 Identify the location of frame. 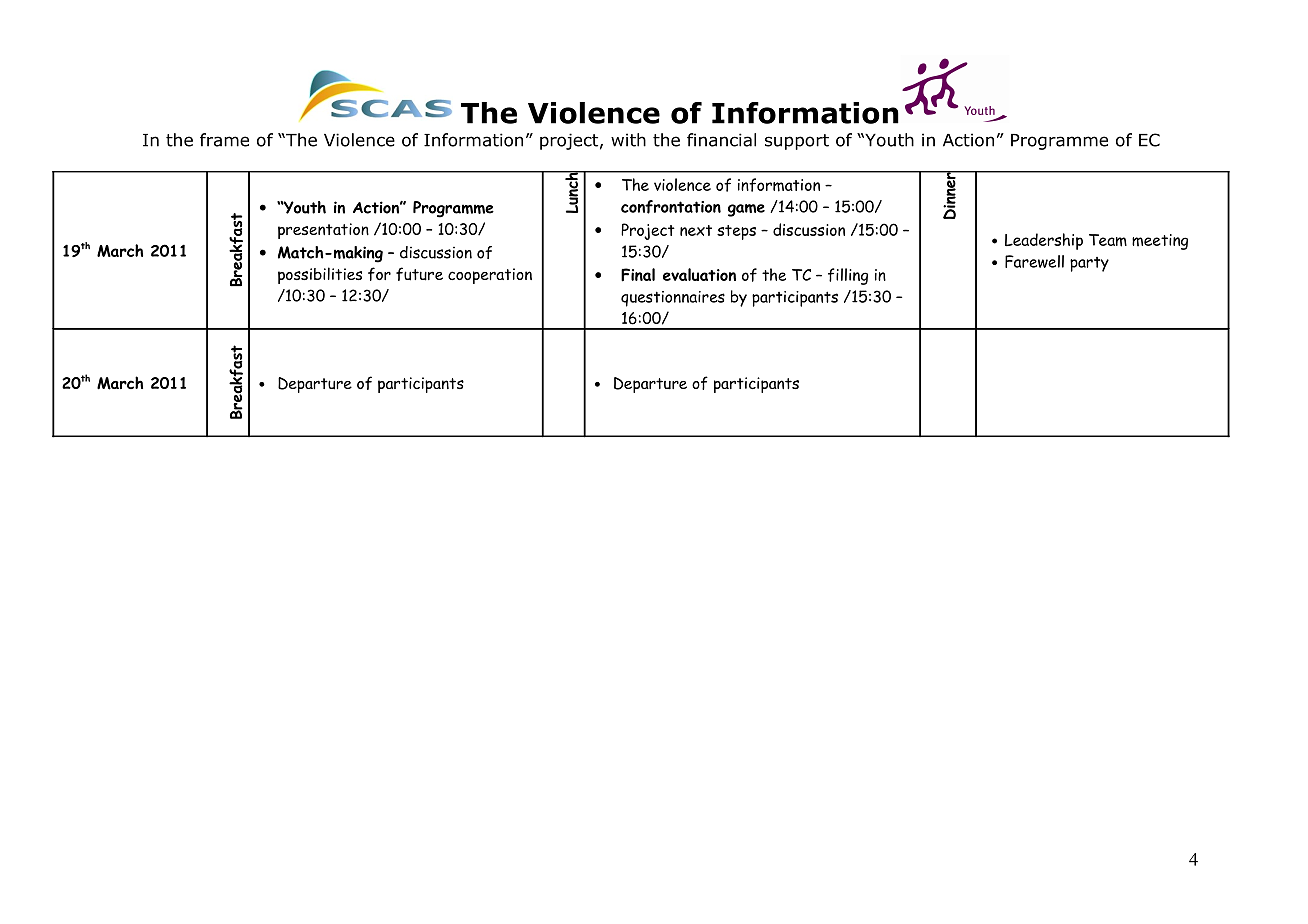
(224, 140).
